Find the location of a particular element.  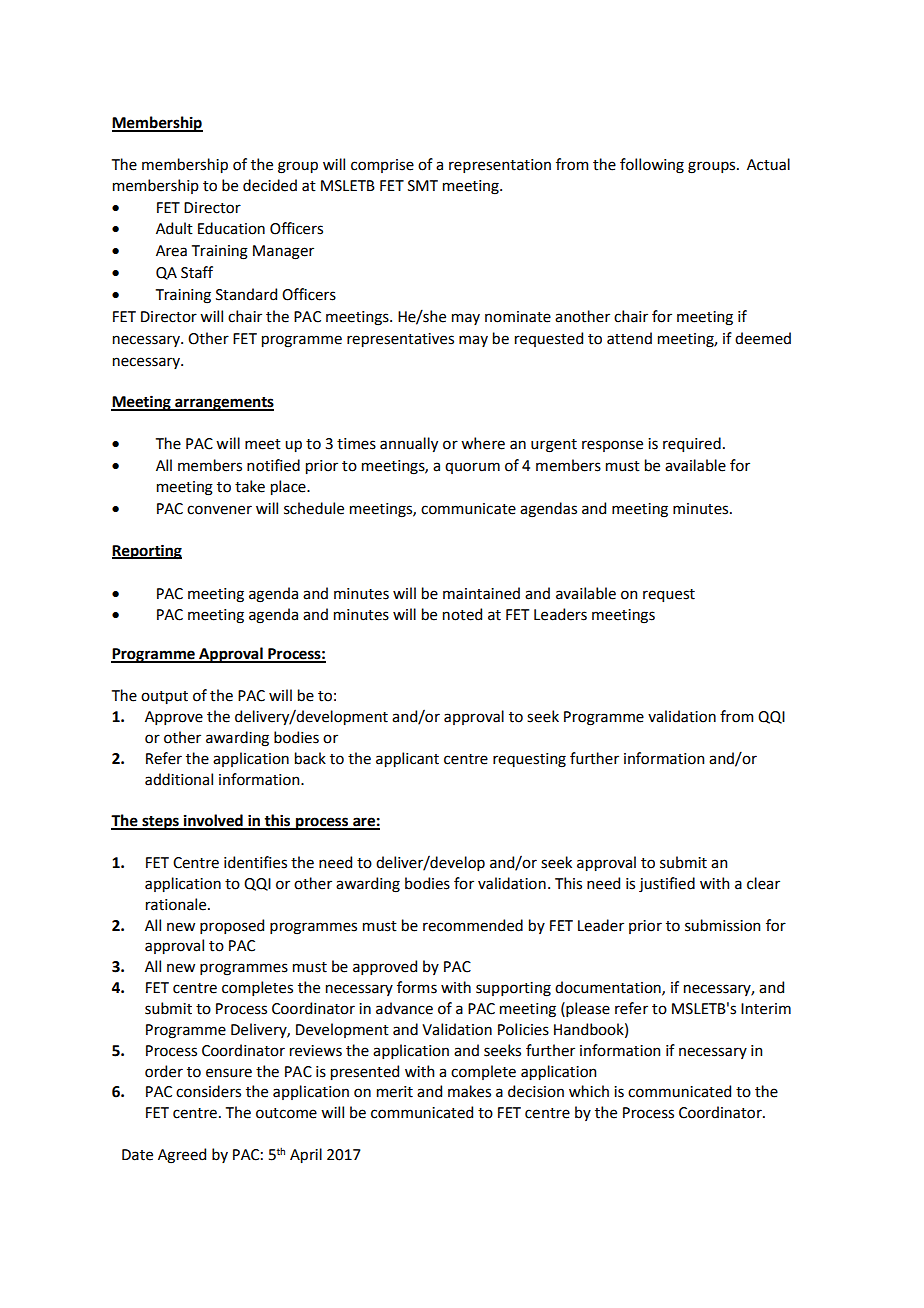

noted is located at coordinates (462, 614).
